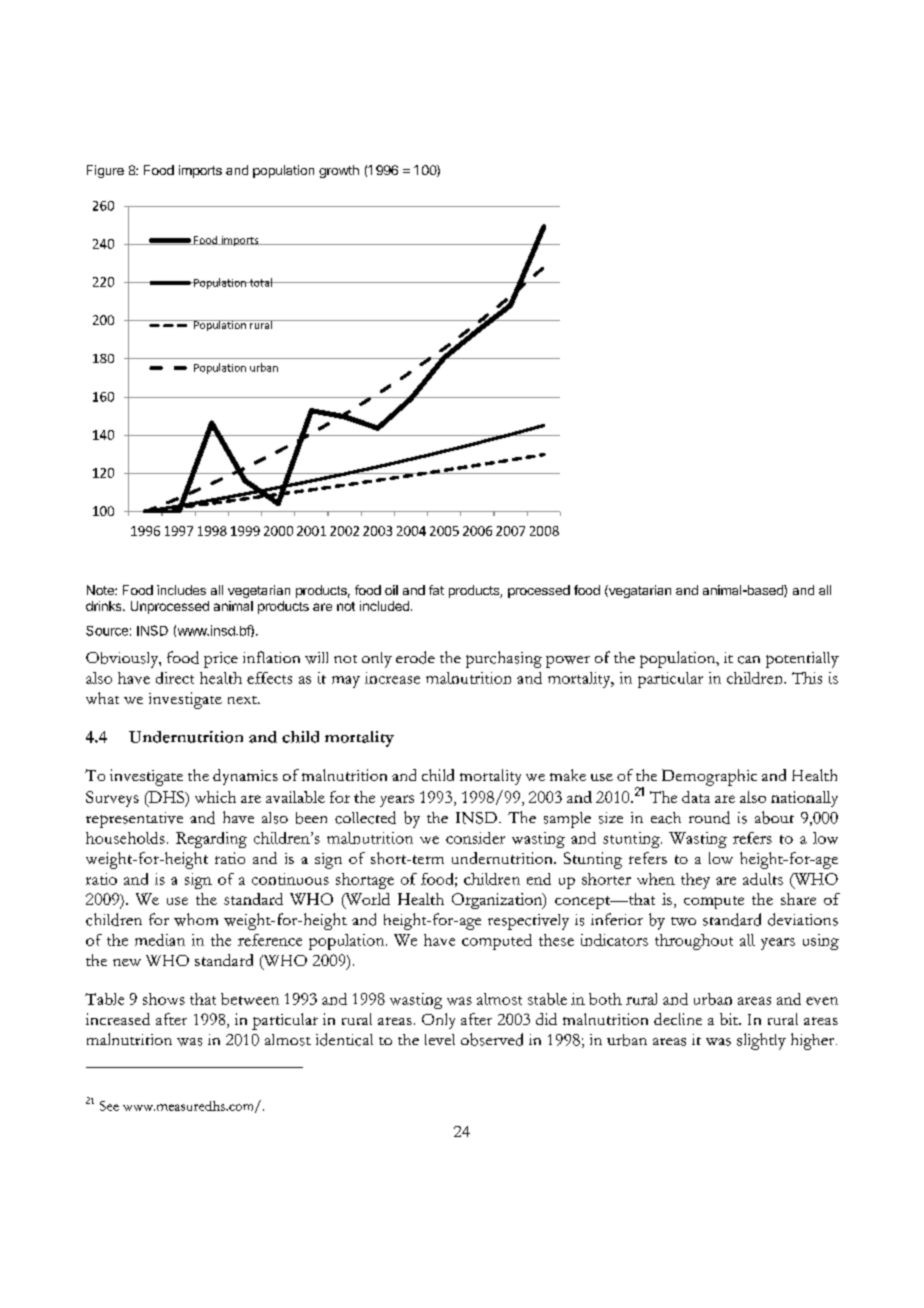 The height and width of the document is (1308, 924). I want to click on total, so click(260, 282).
